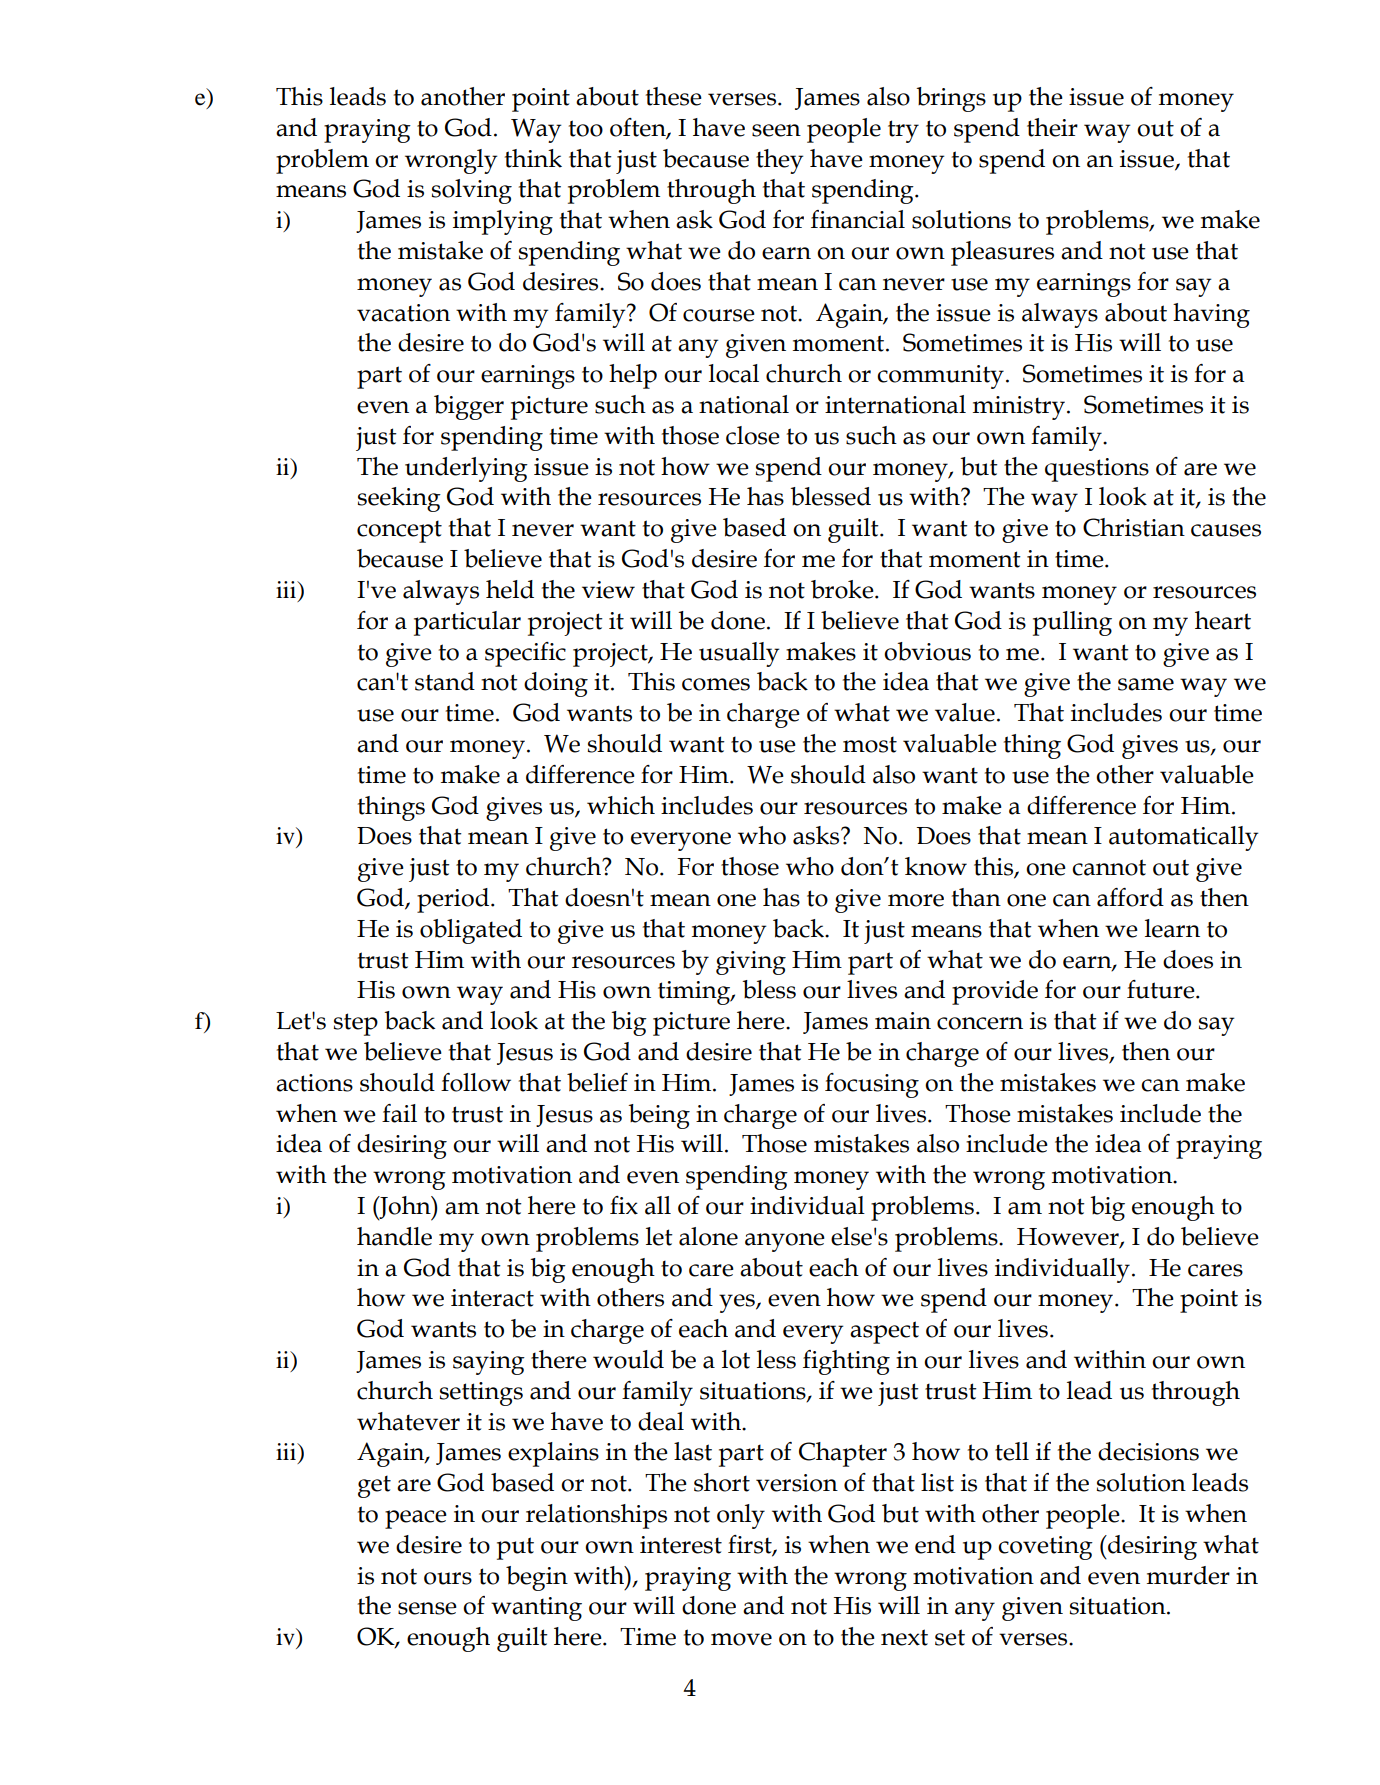 Image resolution: width=1380 pixels, height=1785 pixels. What do you see at coordinates (453, 900) in the document?
I see `period` at bounding box center [453, 900].
